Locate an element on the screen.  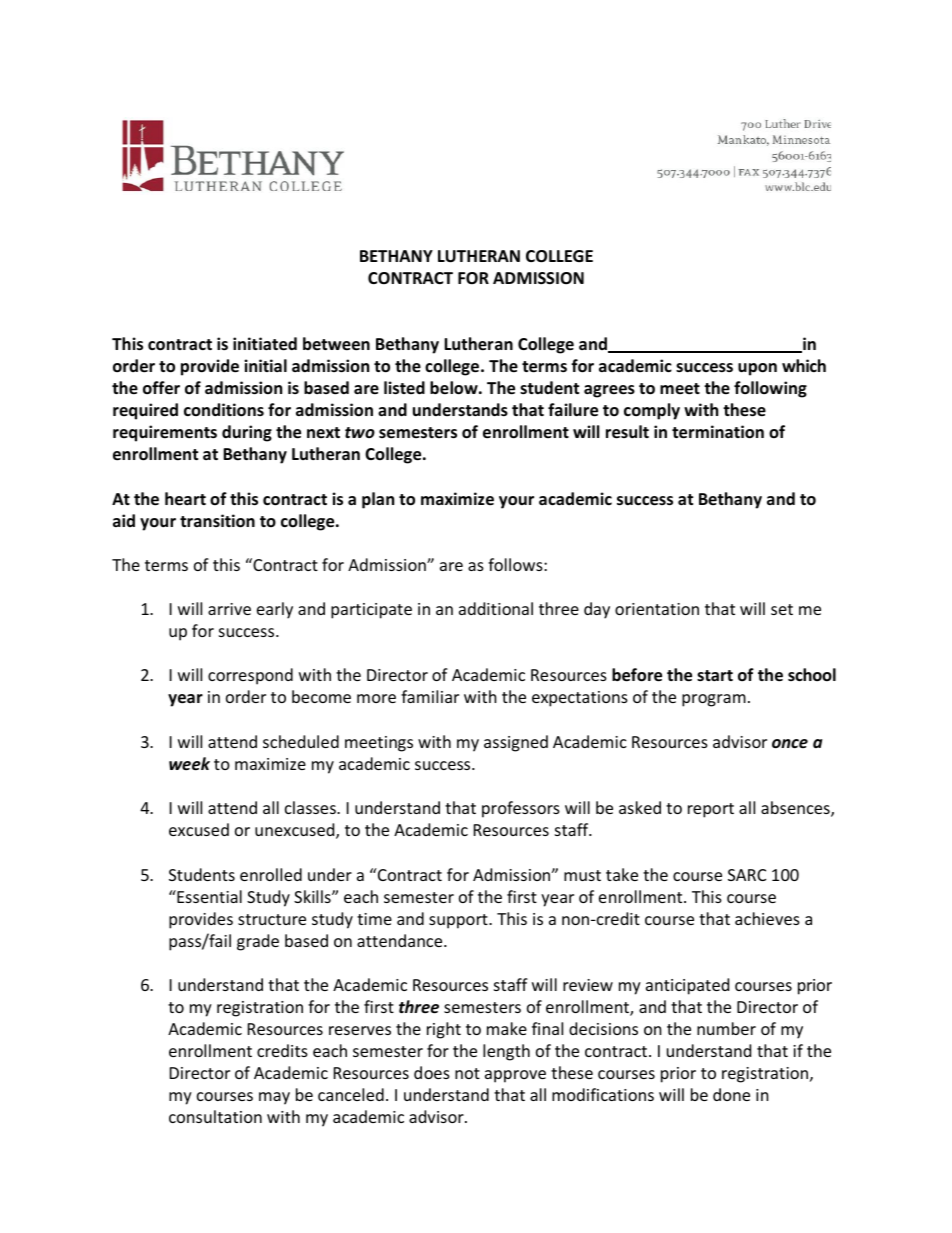
listed is located at coordinates (404, 388).
